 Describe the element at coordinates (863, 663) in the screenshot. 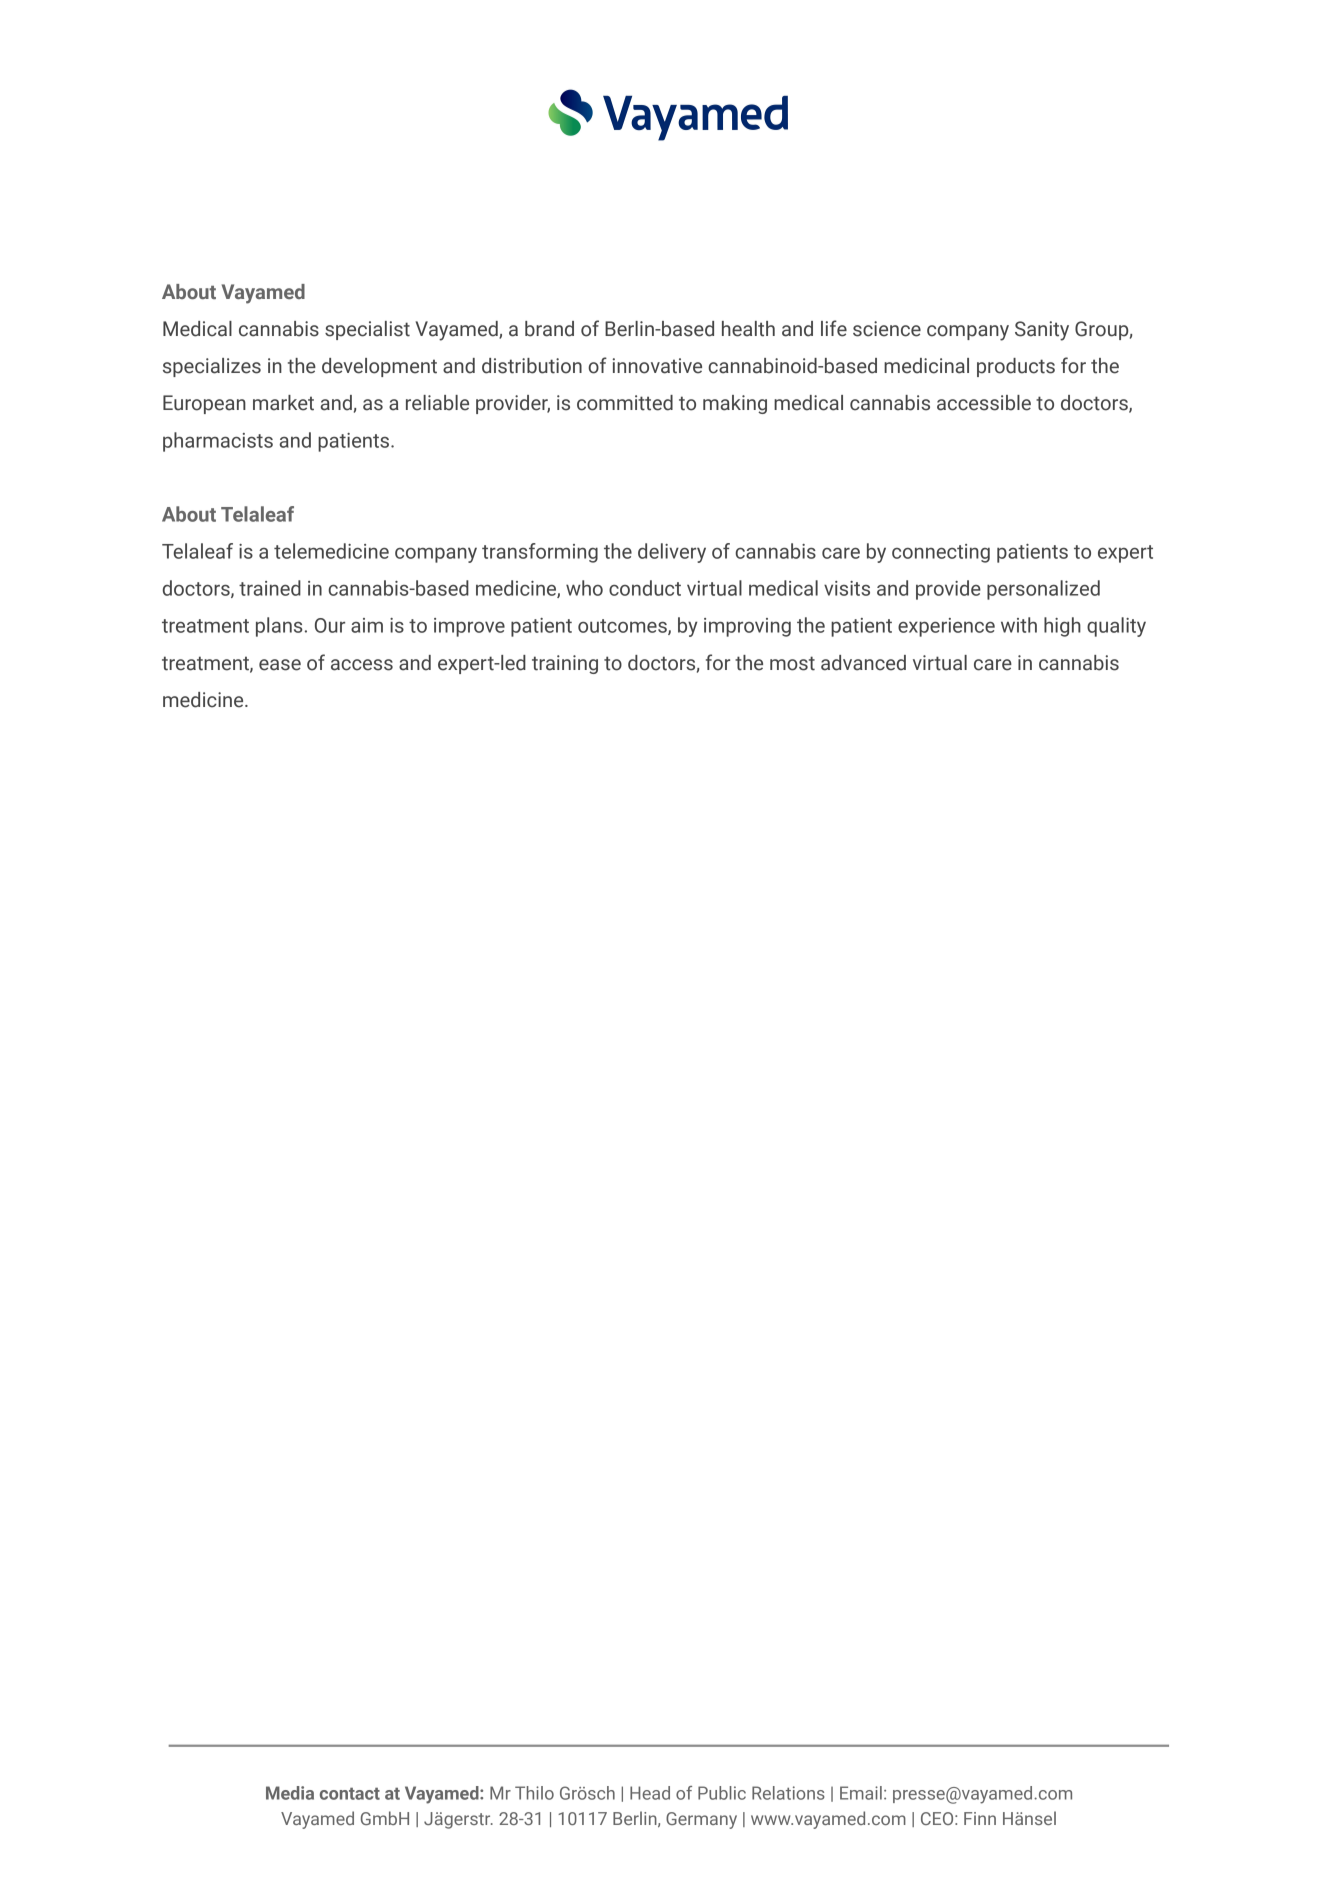

I see `advanced` at that location.
